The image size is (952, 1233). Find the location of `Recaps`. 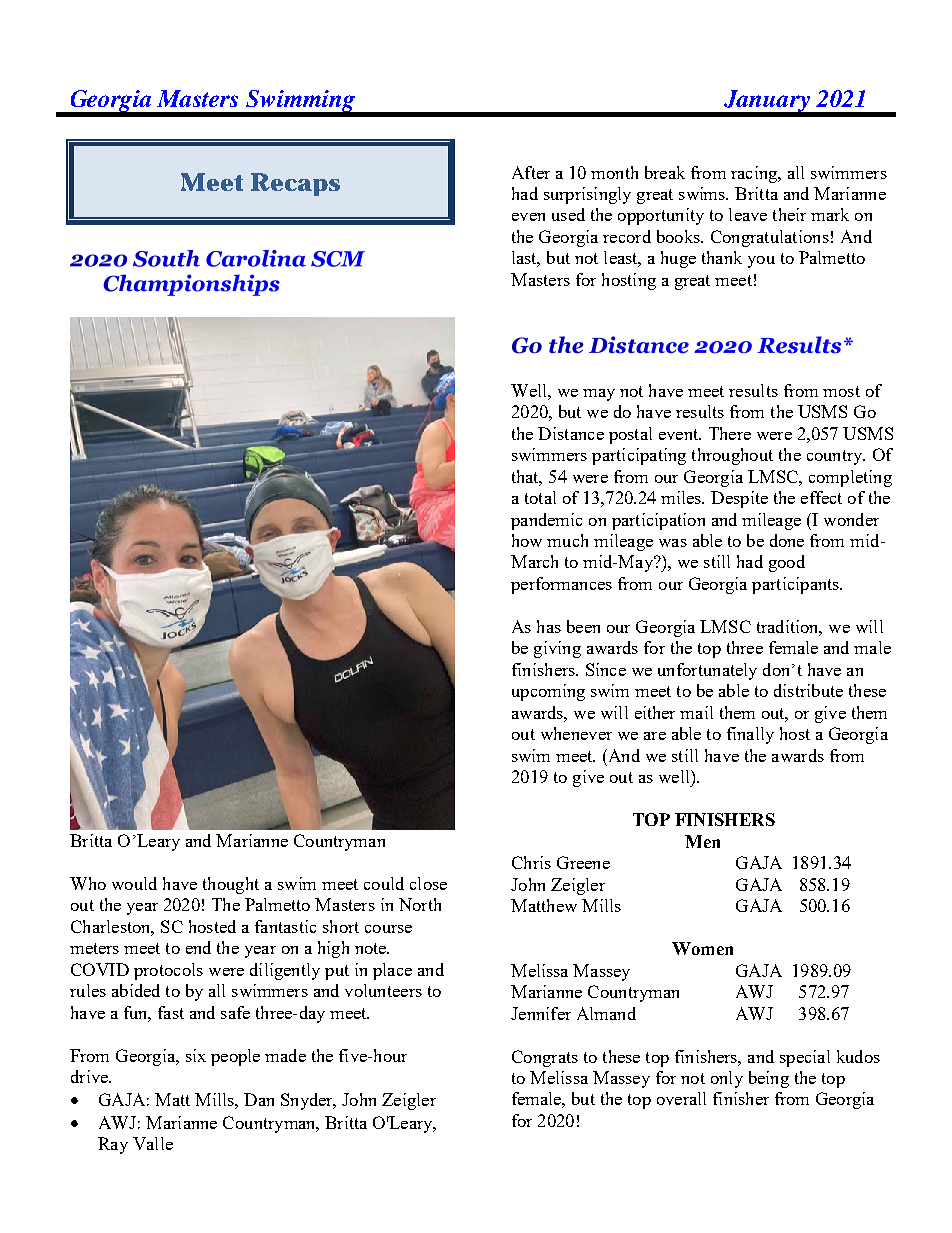

Recaps is located at coordinates (295, 184).
